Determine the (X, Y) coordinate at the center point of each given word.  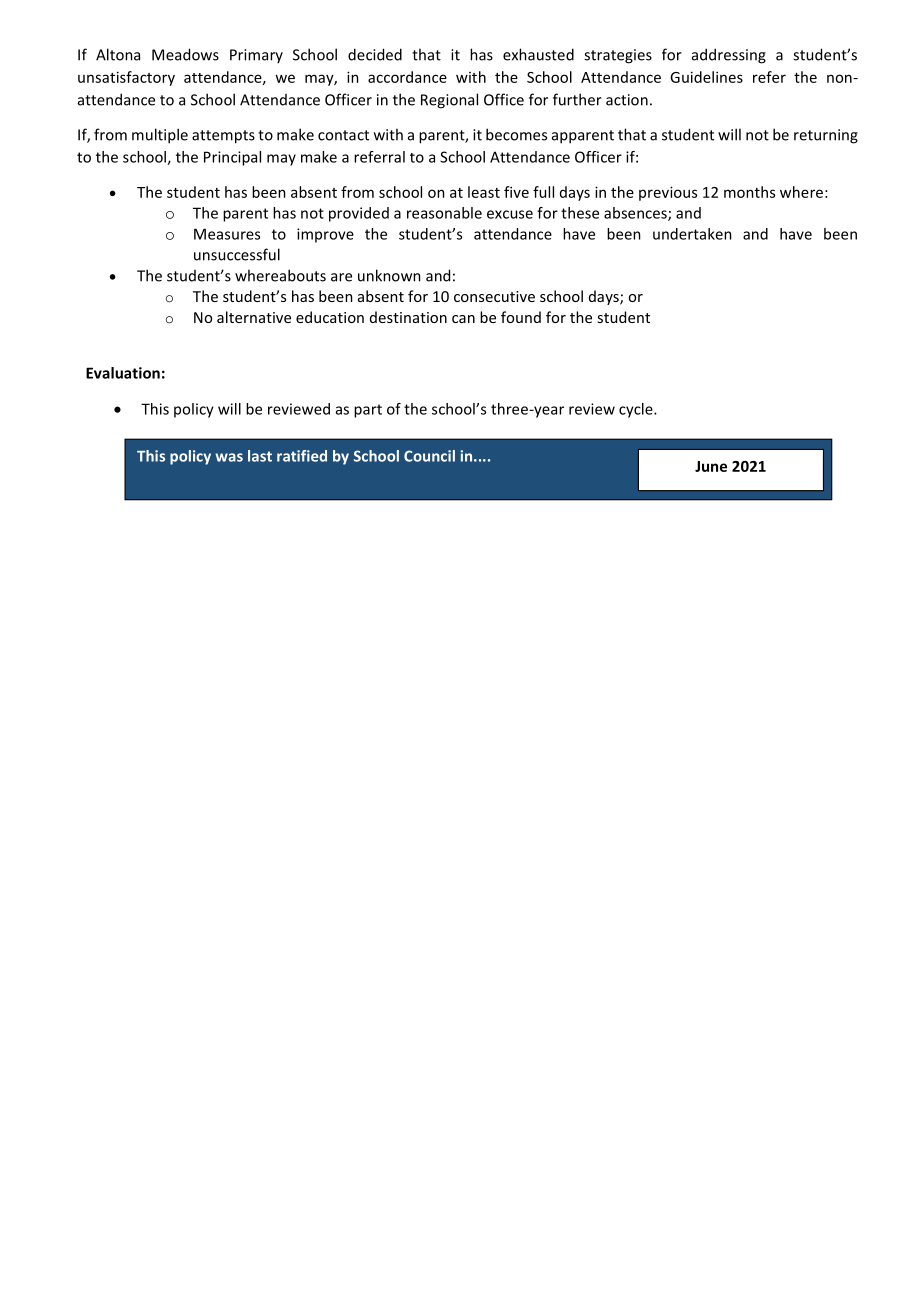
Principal (232, 158)
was (229, 457)
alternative (254, 317)
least (484, 192)
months (749, 192)
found (521, 317)
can (463, 319)
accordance (407, 77)
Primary (256, 56)
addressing (729, 56)
